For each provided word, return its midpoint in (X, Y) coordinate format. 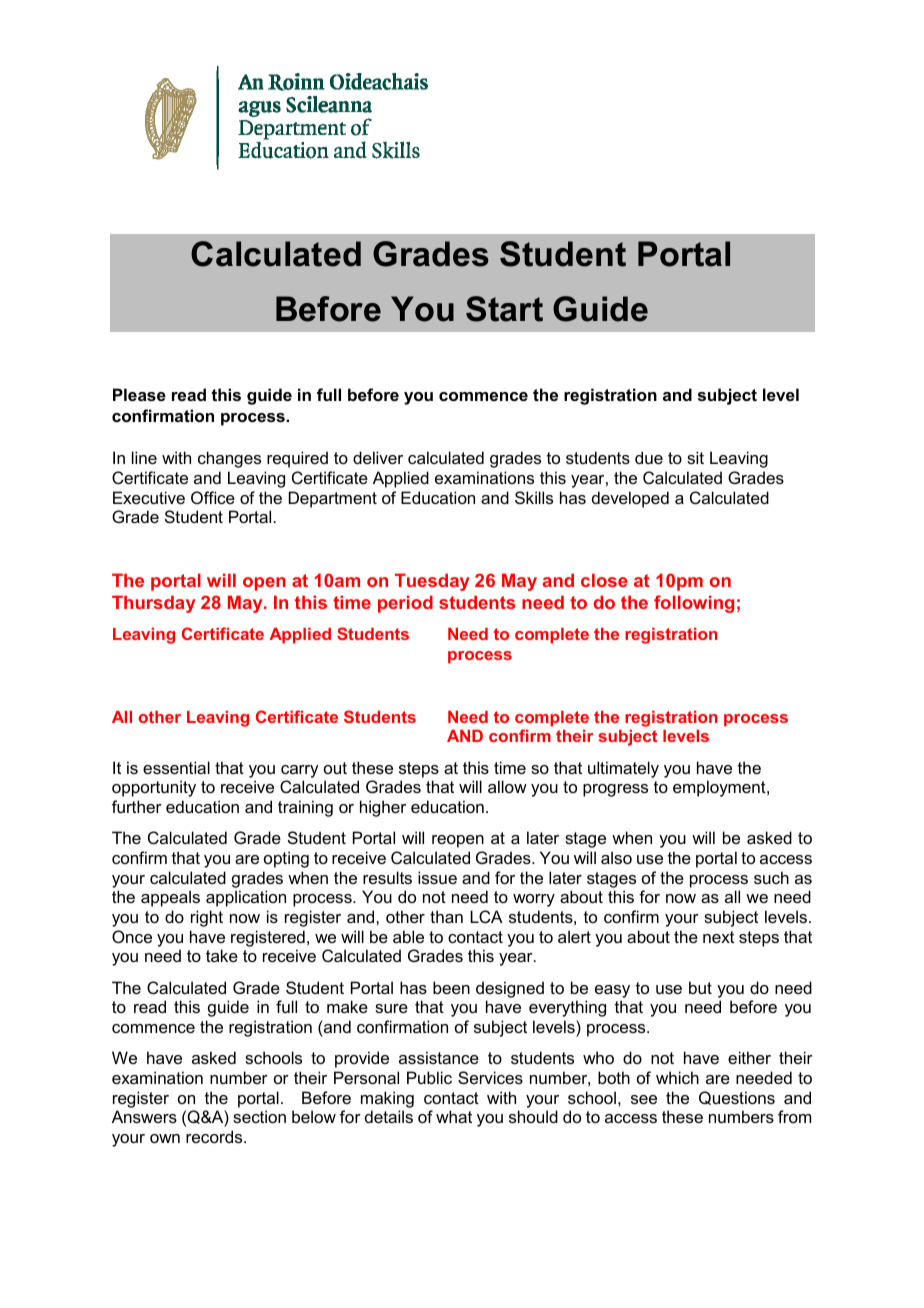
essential (176, 767)
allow (507, 786)
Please (139, 394)
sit (695, 457)
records (215, 1136)
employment (720, 788)
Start (504, 309)
